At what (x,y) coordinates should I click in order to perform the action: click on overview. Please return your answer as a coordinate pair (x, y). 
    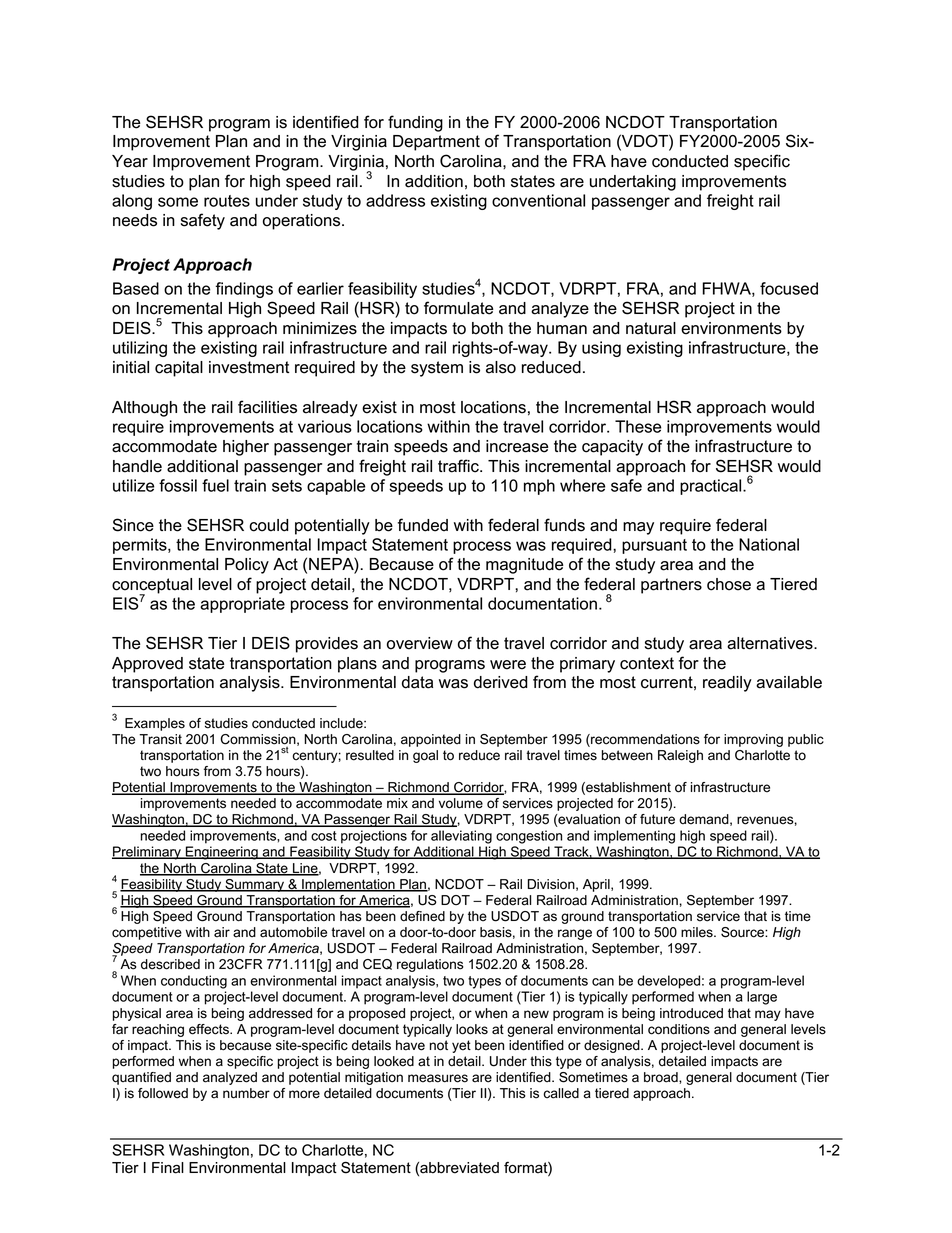
    Looking at the image, I should click on (420, 643).
